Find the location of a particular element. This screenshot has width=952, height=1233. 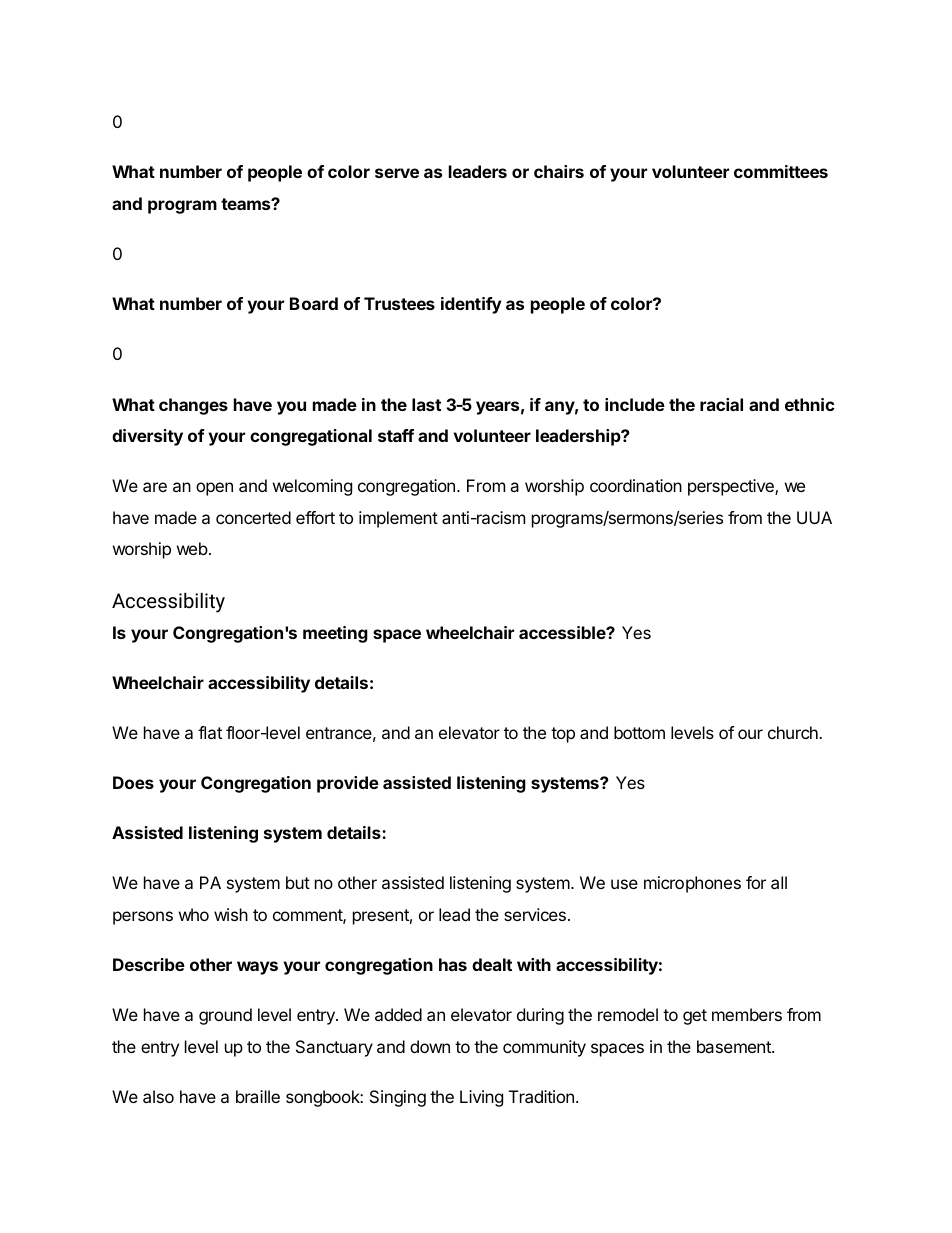

top is located at coordinates (563, 735).
